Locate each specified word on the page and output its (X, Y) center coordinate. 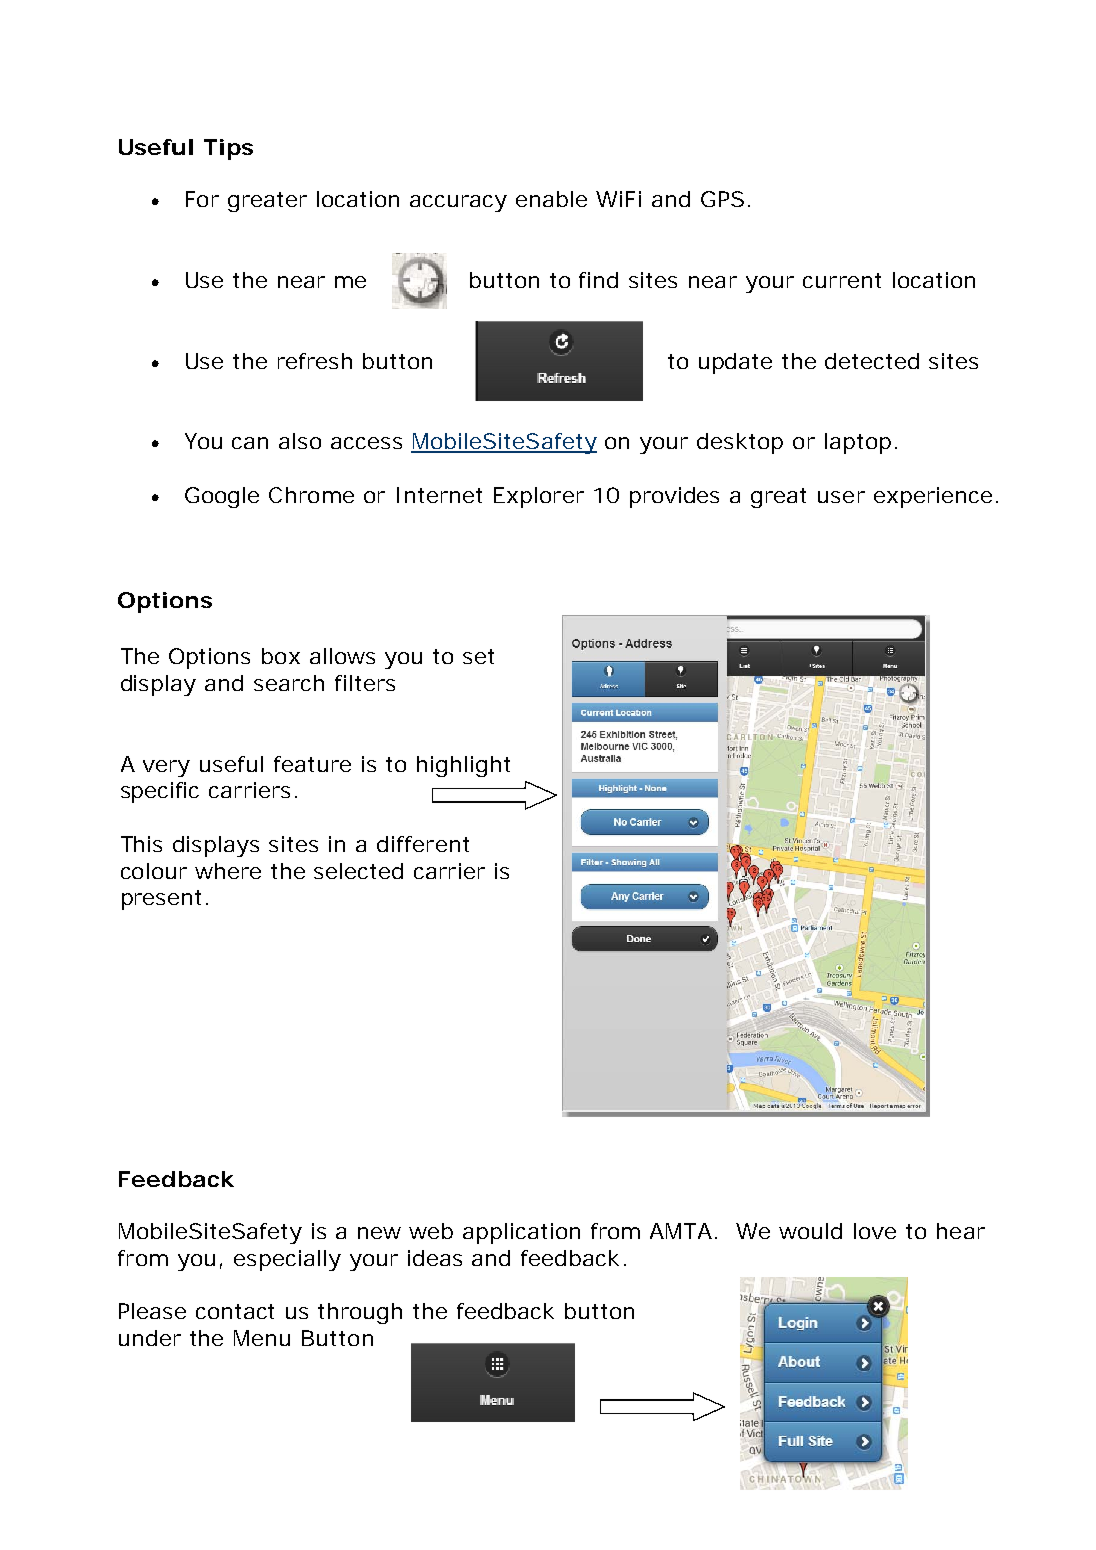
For (202, 199)
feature (312, 764)
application (521, 1233)
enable (551, 199)
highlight (463, 766)
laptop (858, 443)
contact (235, 1311)
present (161, 900)
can (250, 443)
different (423, 844)
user (841, 497)
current (842, 280)
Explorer (539, 497)
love (875, 1231)
